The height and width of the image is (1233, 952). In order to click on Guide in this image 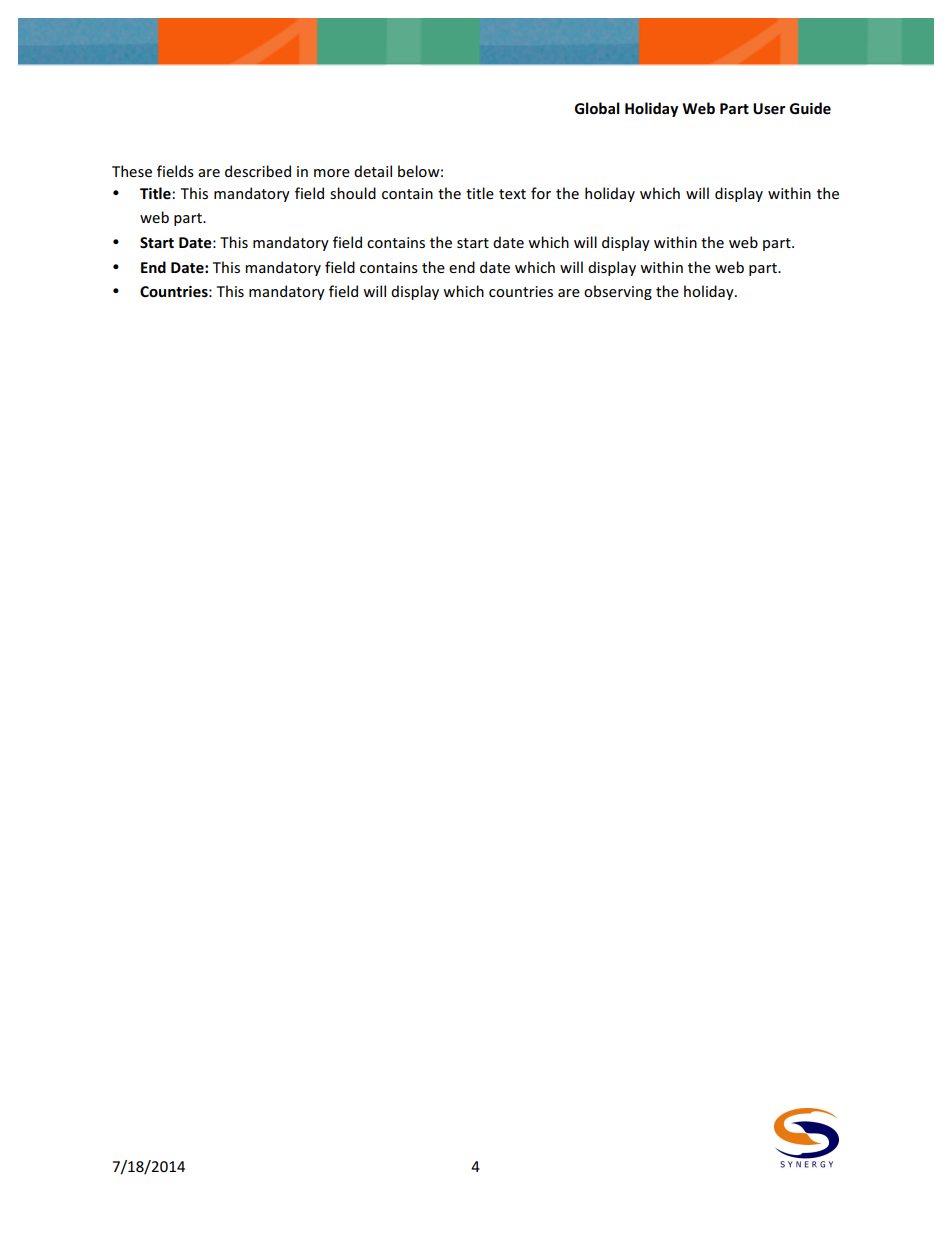, I will do `click(810, 108)`.
